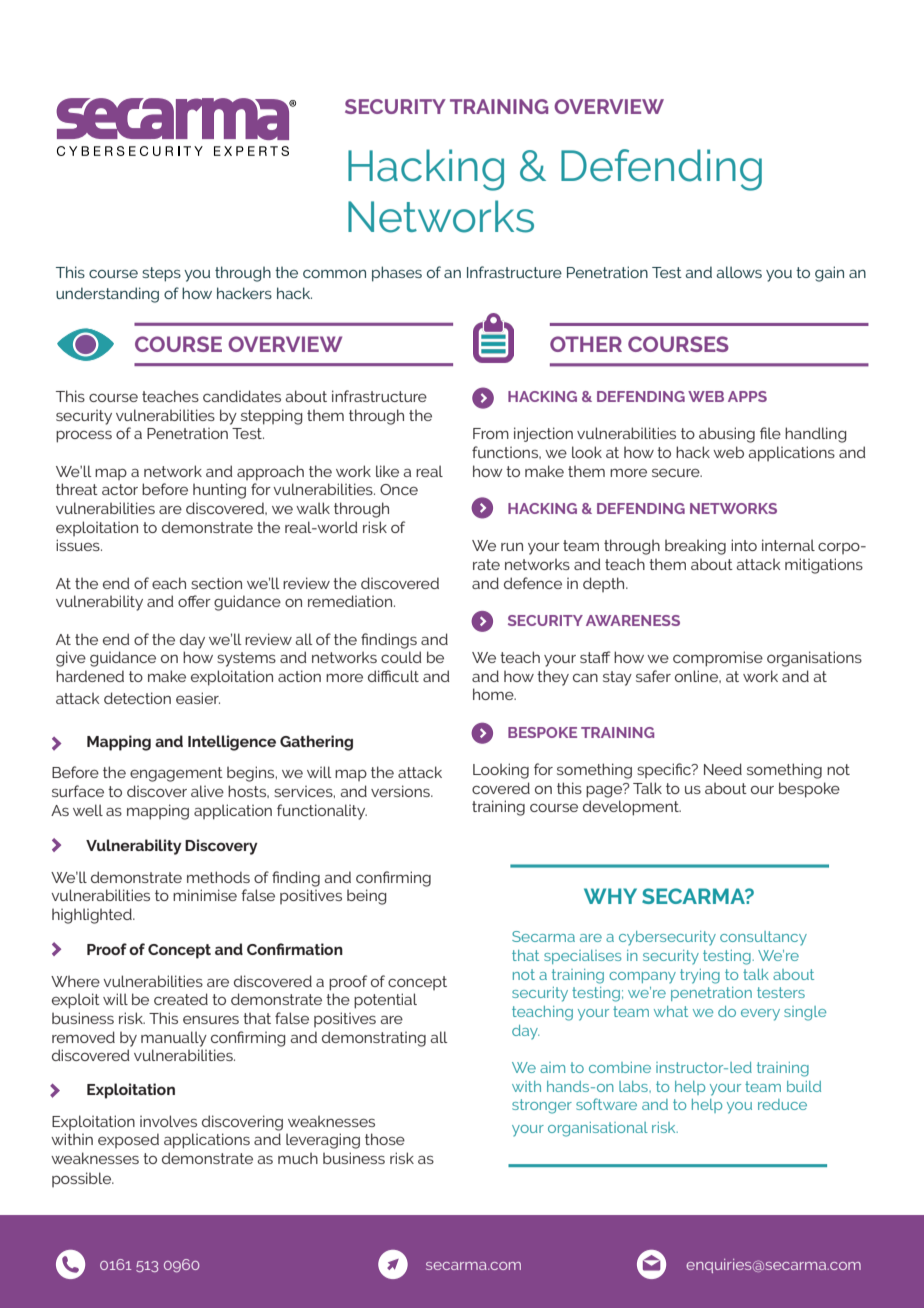 The image size is (924, 1308). What do you see at coordinates (739, 272) in the document?
I see `allows` at bounding box center [739, 272].
